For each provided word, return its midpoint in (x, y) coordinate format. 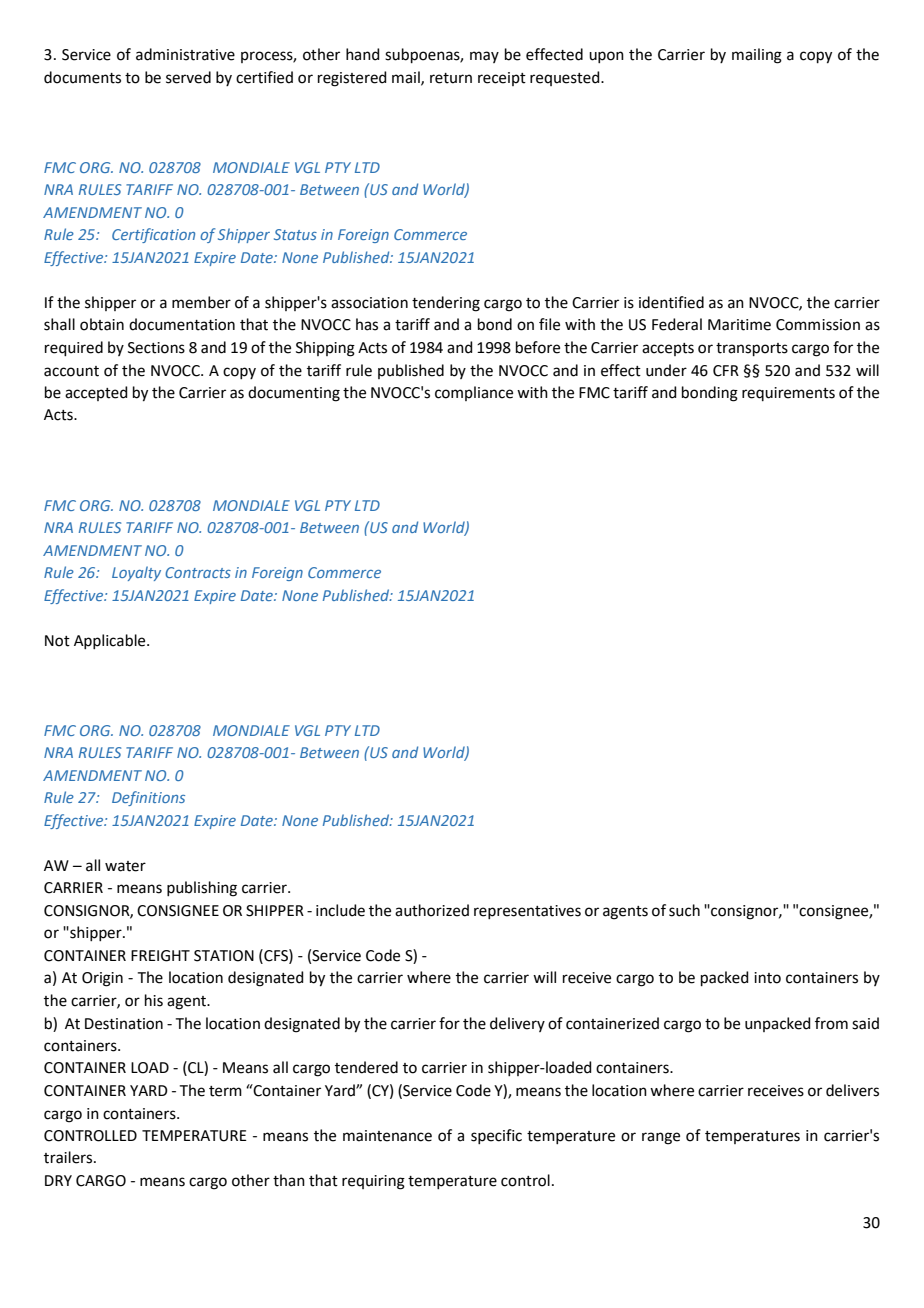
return (451, 78)
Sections (156, 348)
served (188, 77)
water (125, 866)
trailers (69, 1157)
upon (606, 57)
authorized (432, 910)
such (684, 910)
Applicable (111, 641)
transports (752, 349)
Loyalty (136, 573)
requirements (788, 394)
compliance (474, 393)
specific (496, 1136)
